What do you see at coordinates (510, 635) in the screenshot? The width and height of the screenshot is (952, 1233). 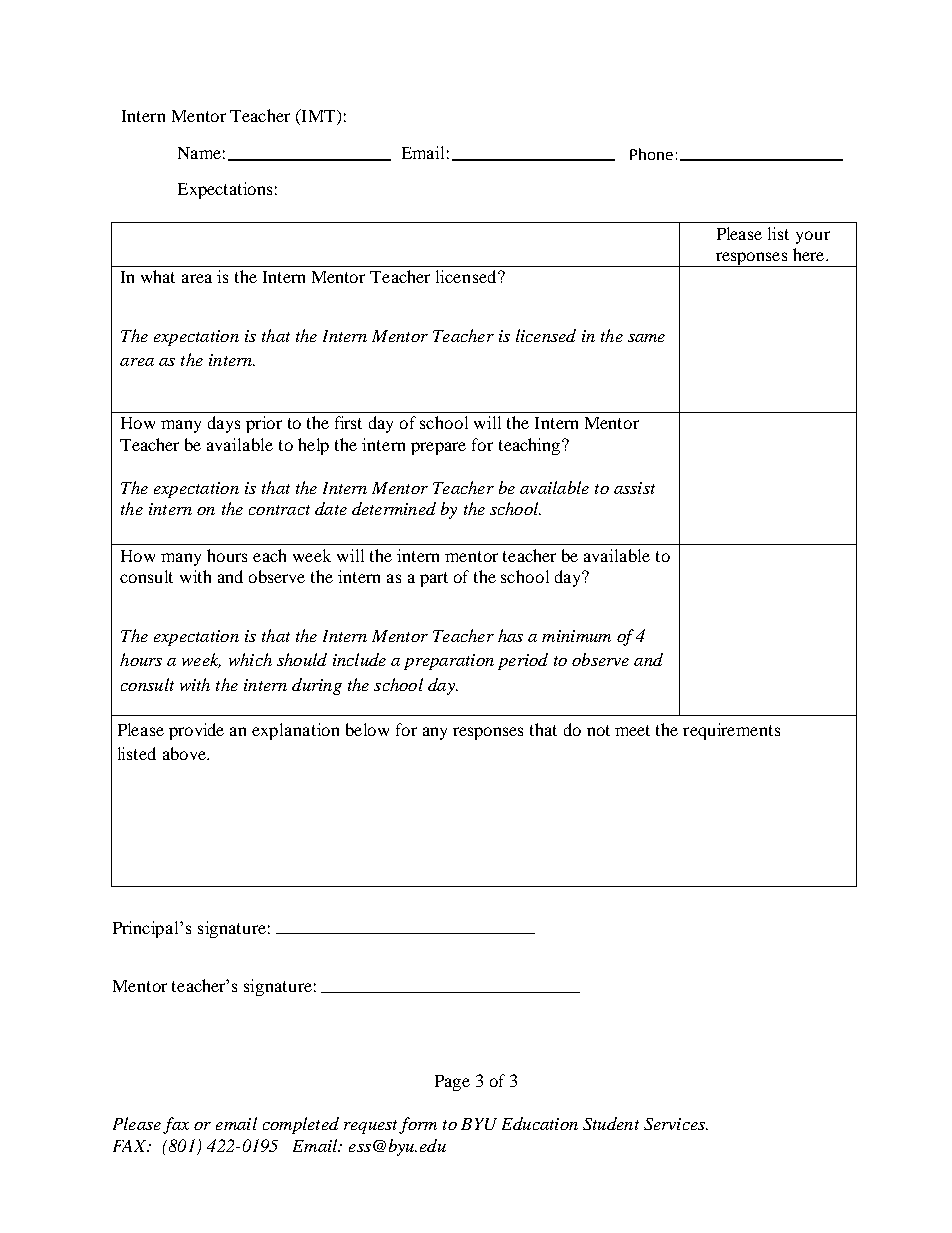 I see `has` at bounding box center [510, 635].
